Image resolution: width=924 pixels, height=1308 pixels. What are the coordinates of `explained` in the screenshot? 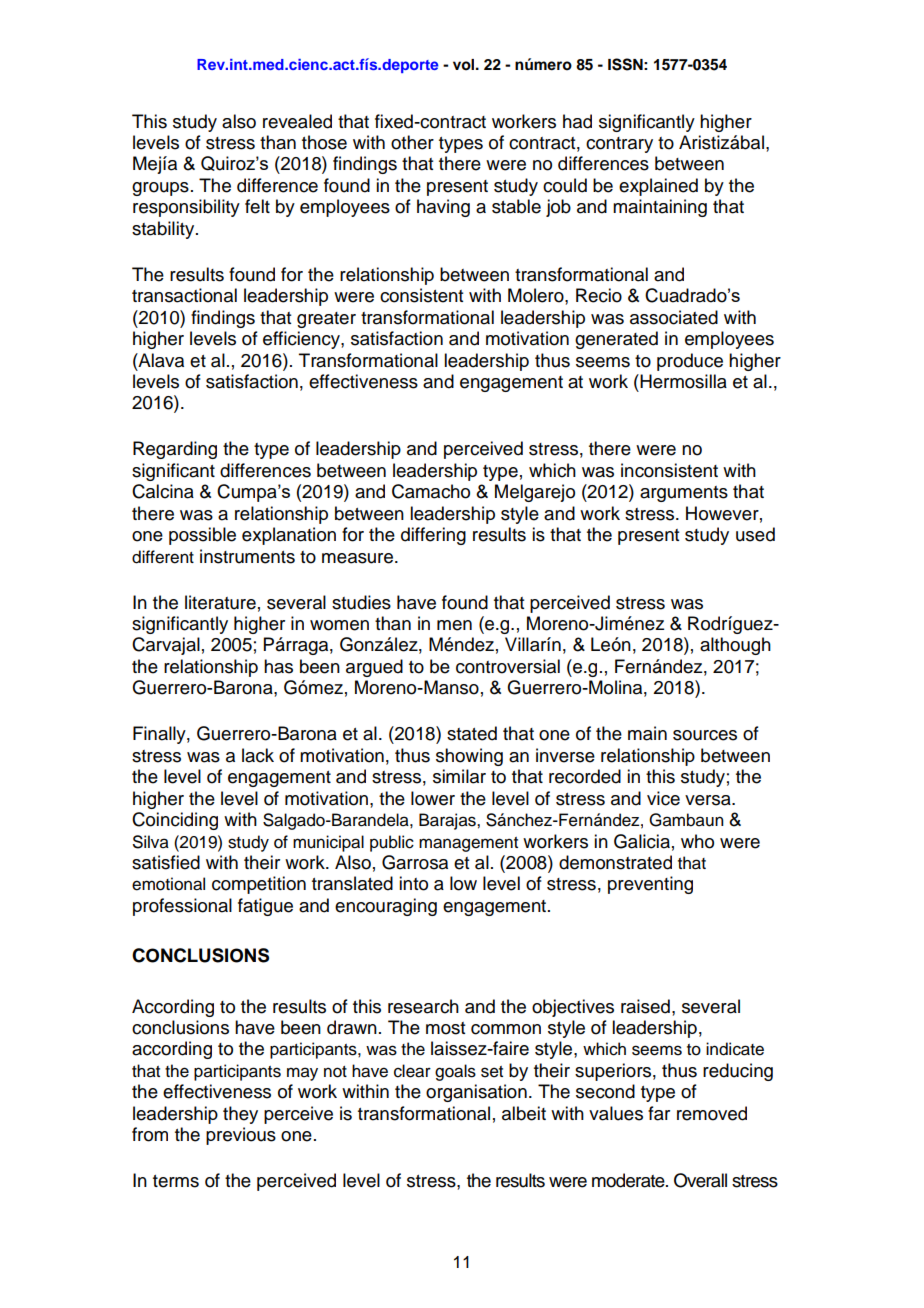 It's located at (658, 187).
